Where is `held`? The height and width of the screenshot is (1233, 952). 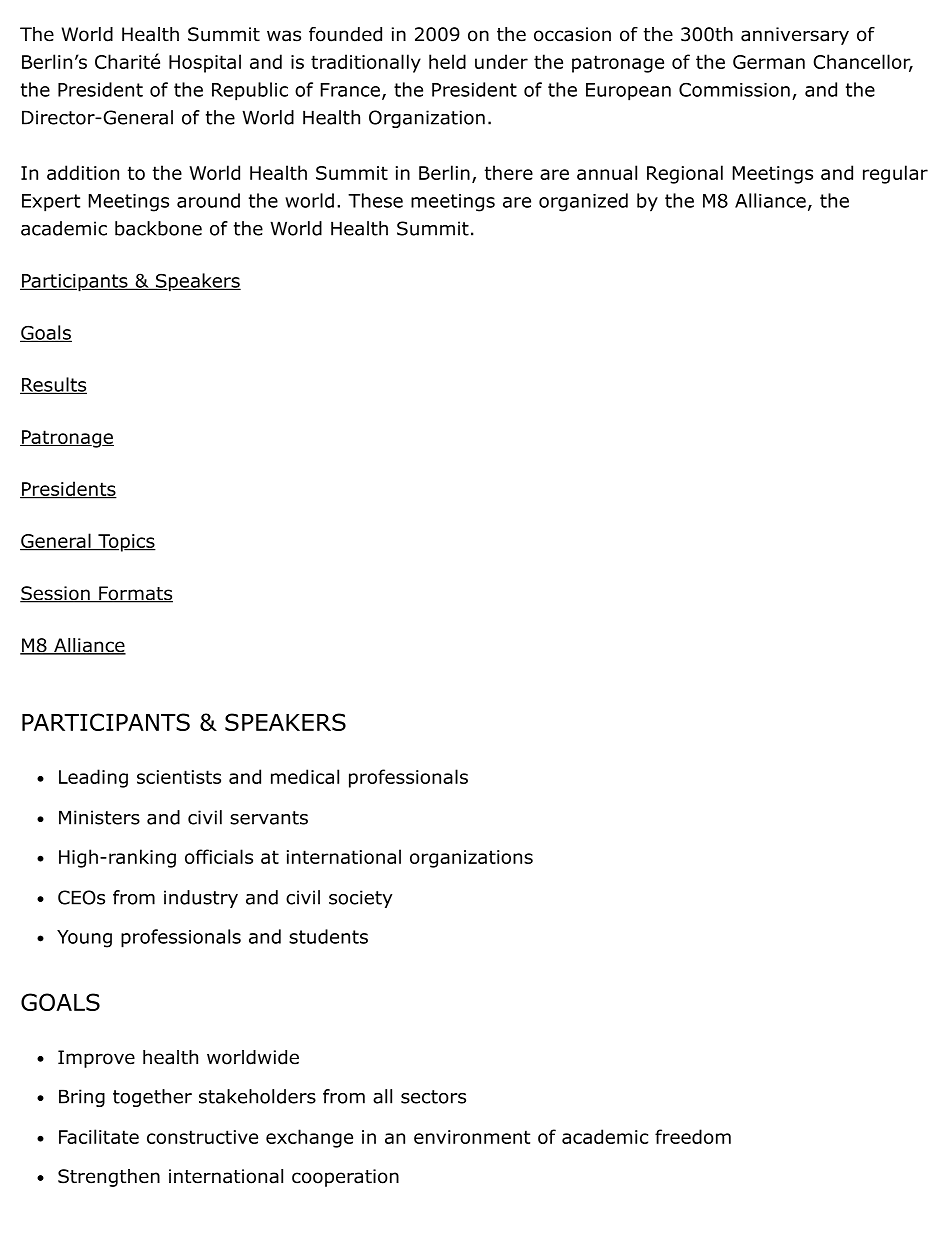
held is located at coordinates (447, 61).
